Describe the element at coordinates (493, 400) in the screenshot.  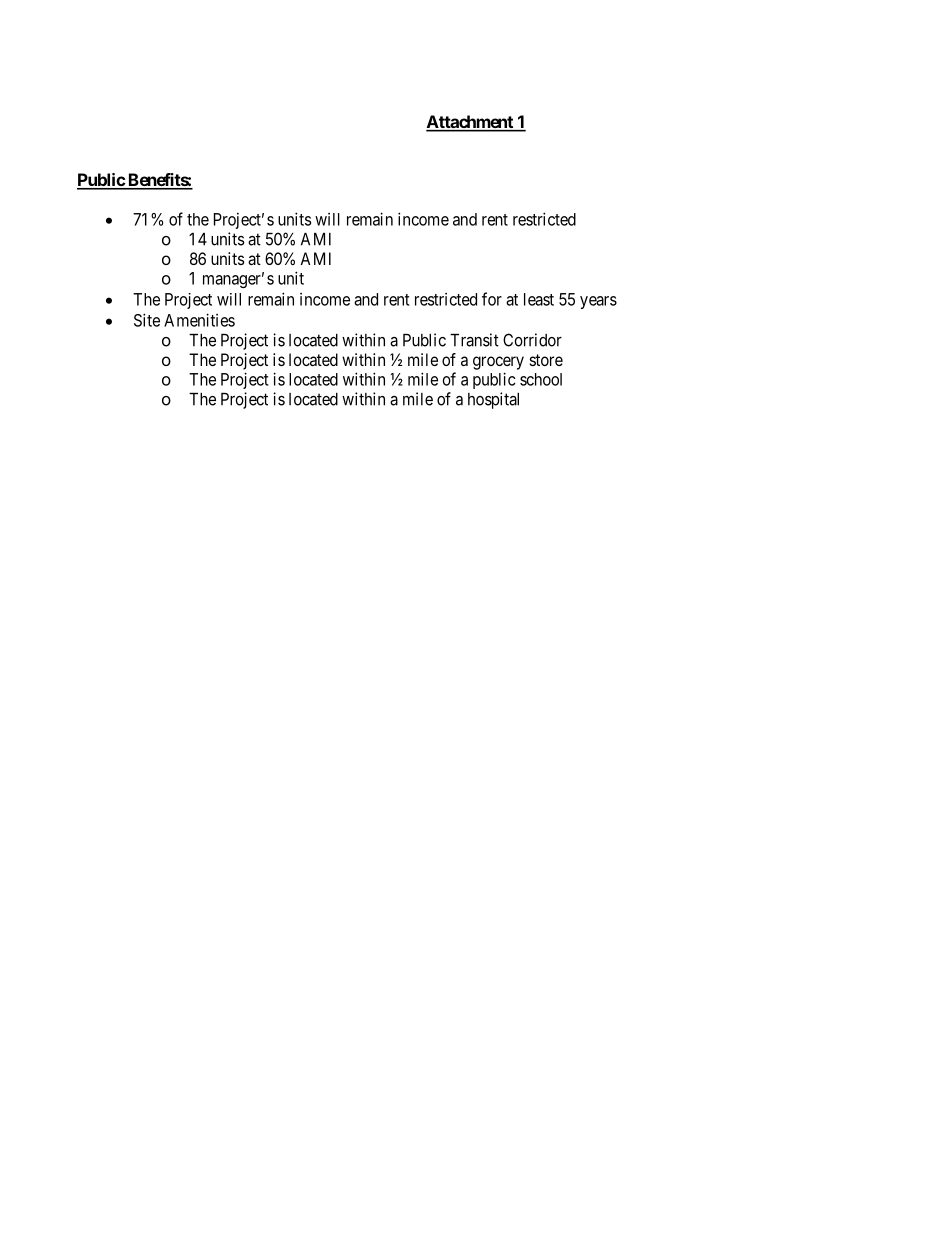
I see `hospital` at that location.
